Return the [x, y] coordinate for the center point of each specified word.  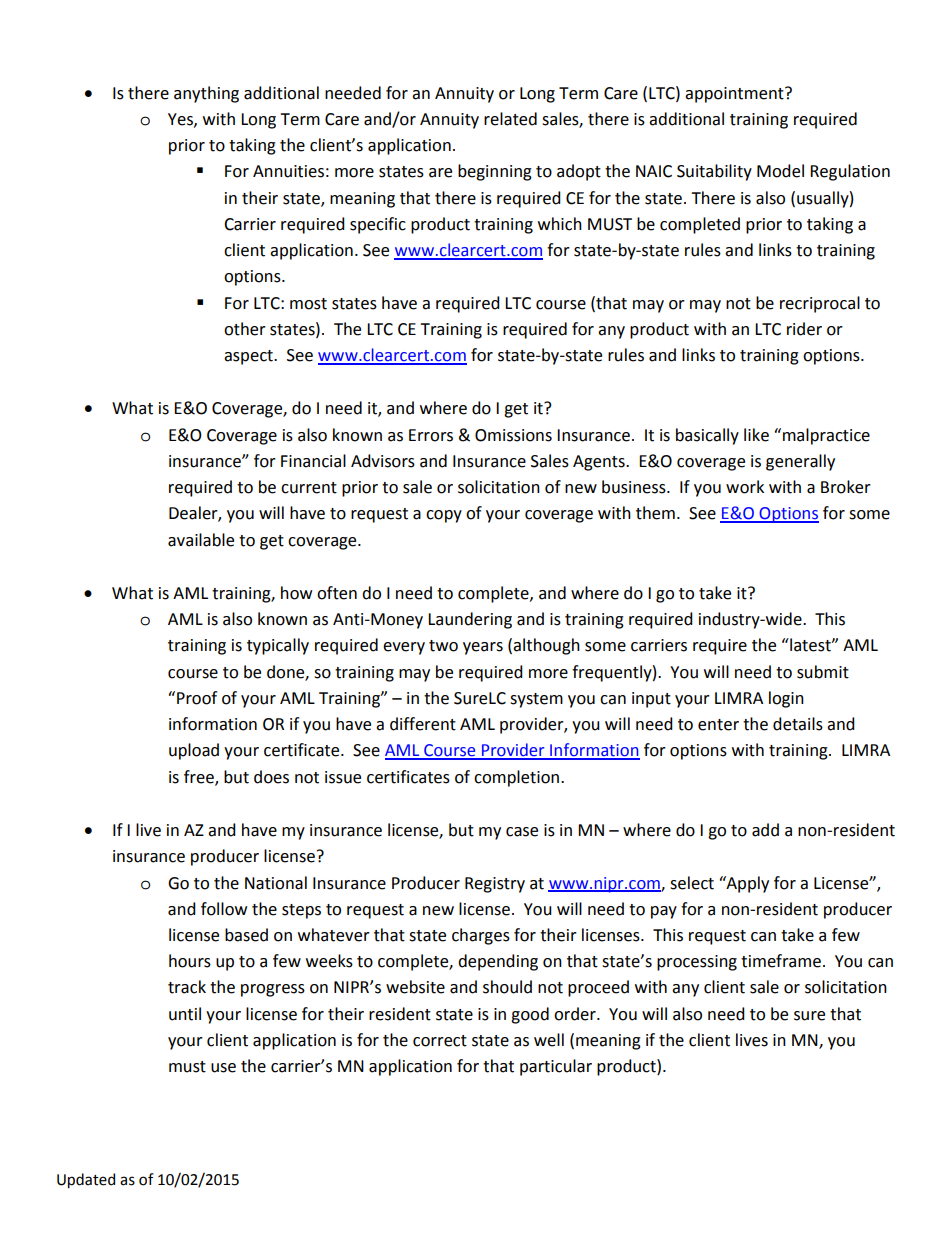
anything [206, 94]
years [483, 648]
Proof [197, 698]
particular [556, 1067]
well [549, 1040]
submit [823, 672]
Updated [86, 1180]
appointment [735, 95]
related [510, 119]
